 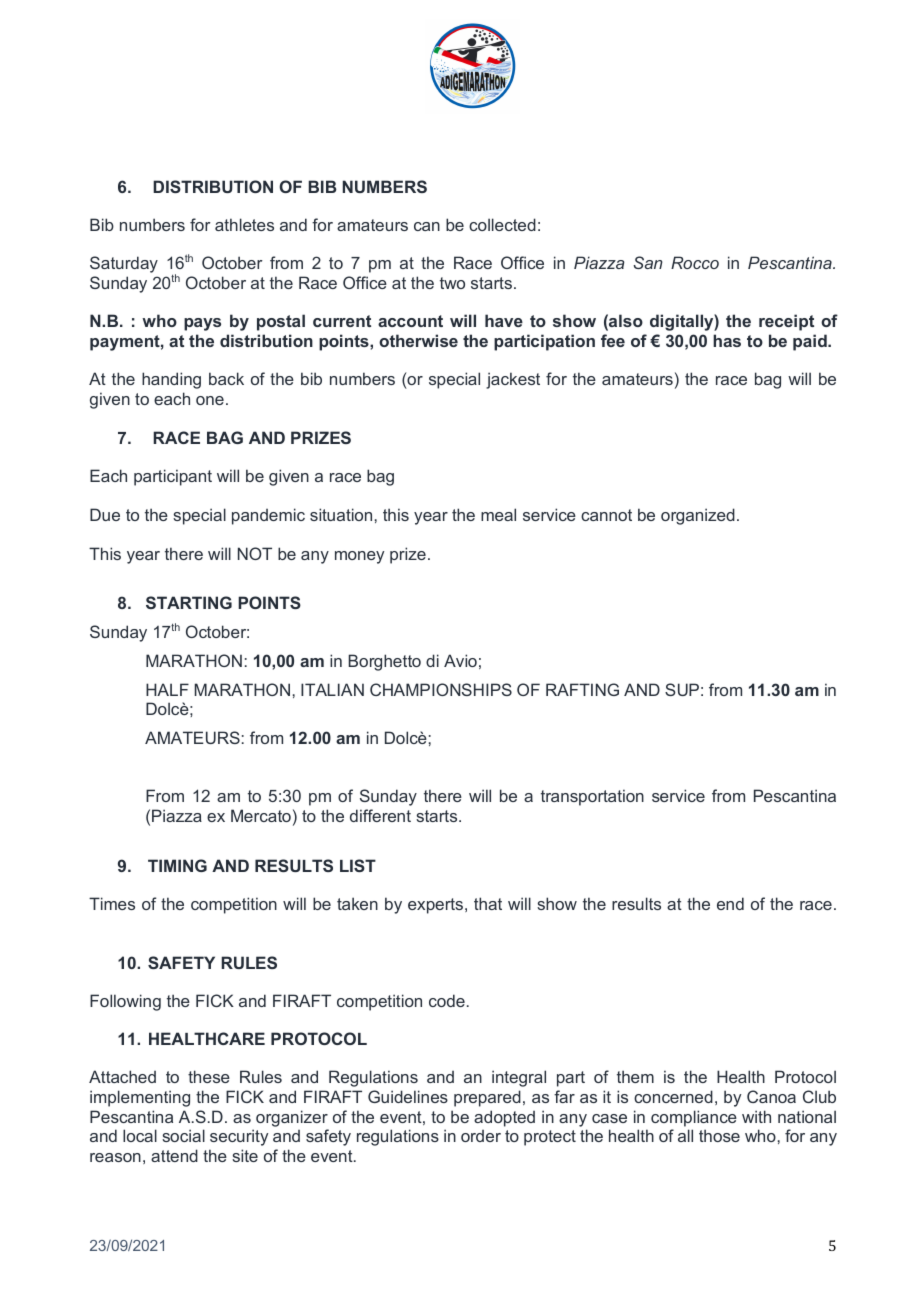 I want to click on meal, so click(x=498, y=514).
